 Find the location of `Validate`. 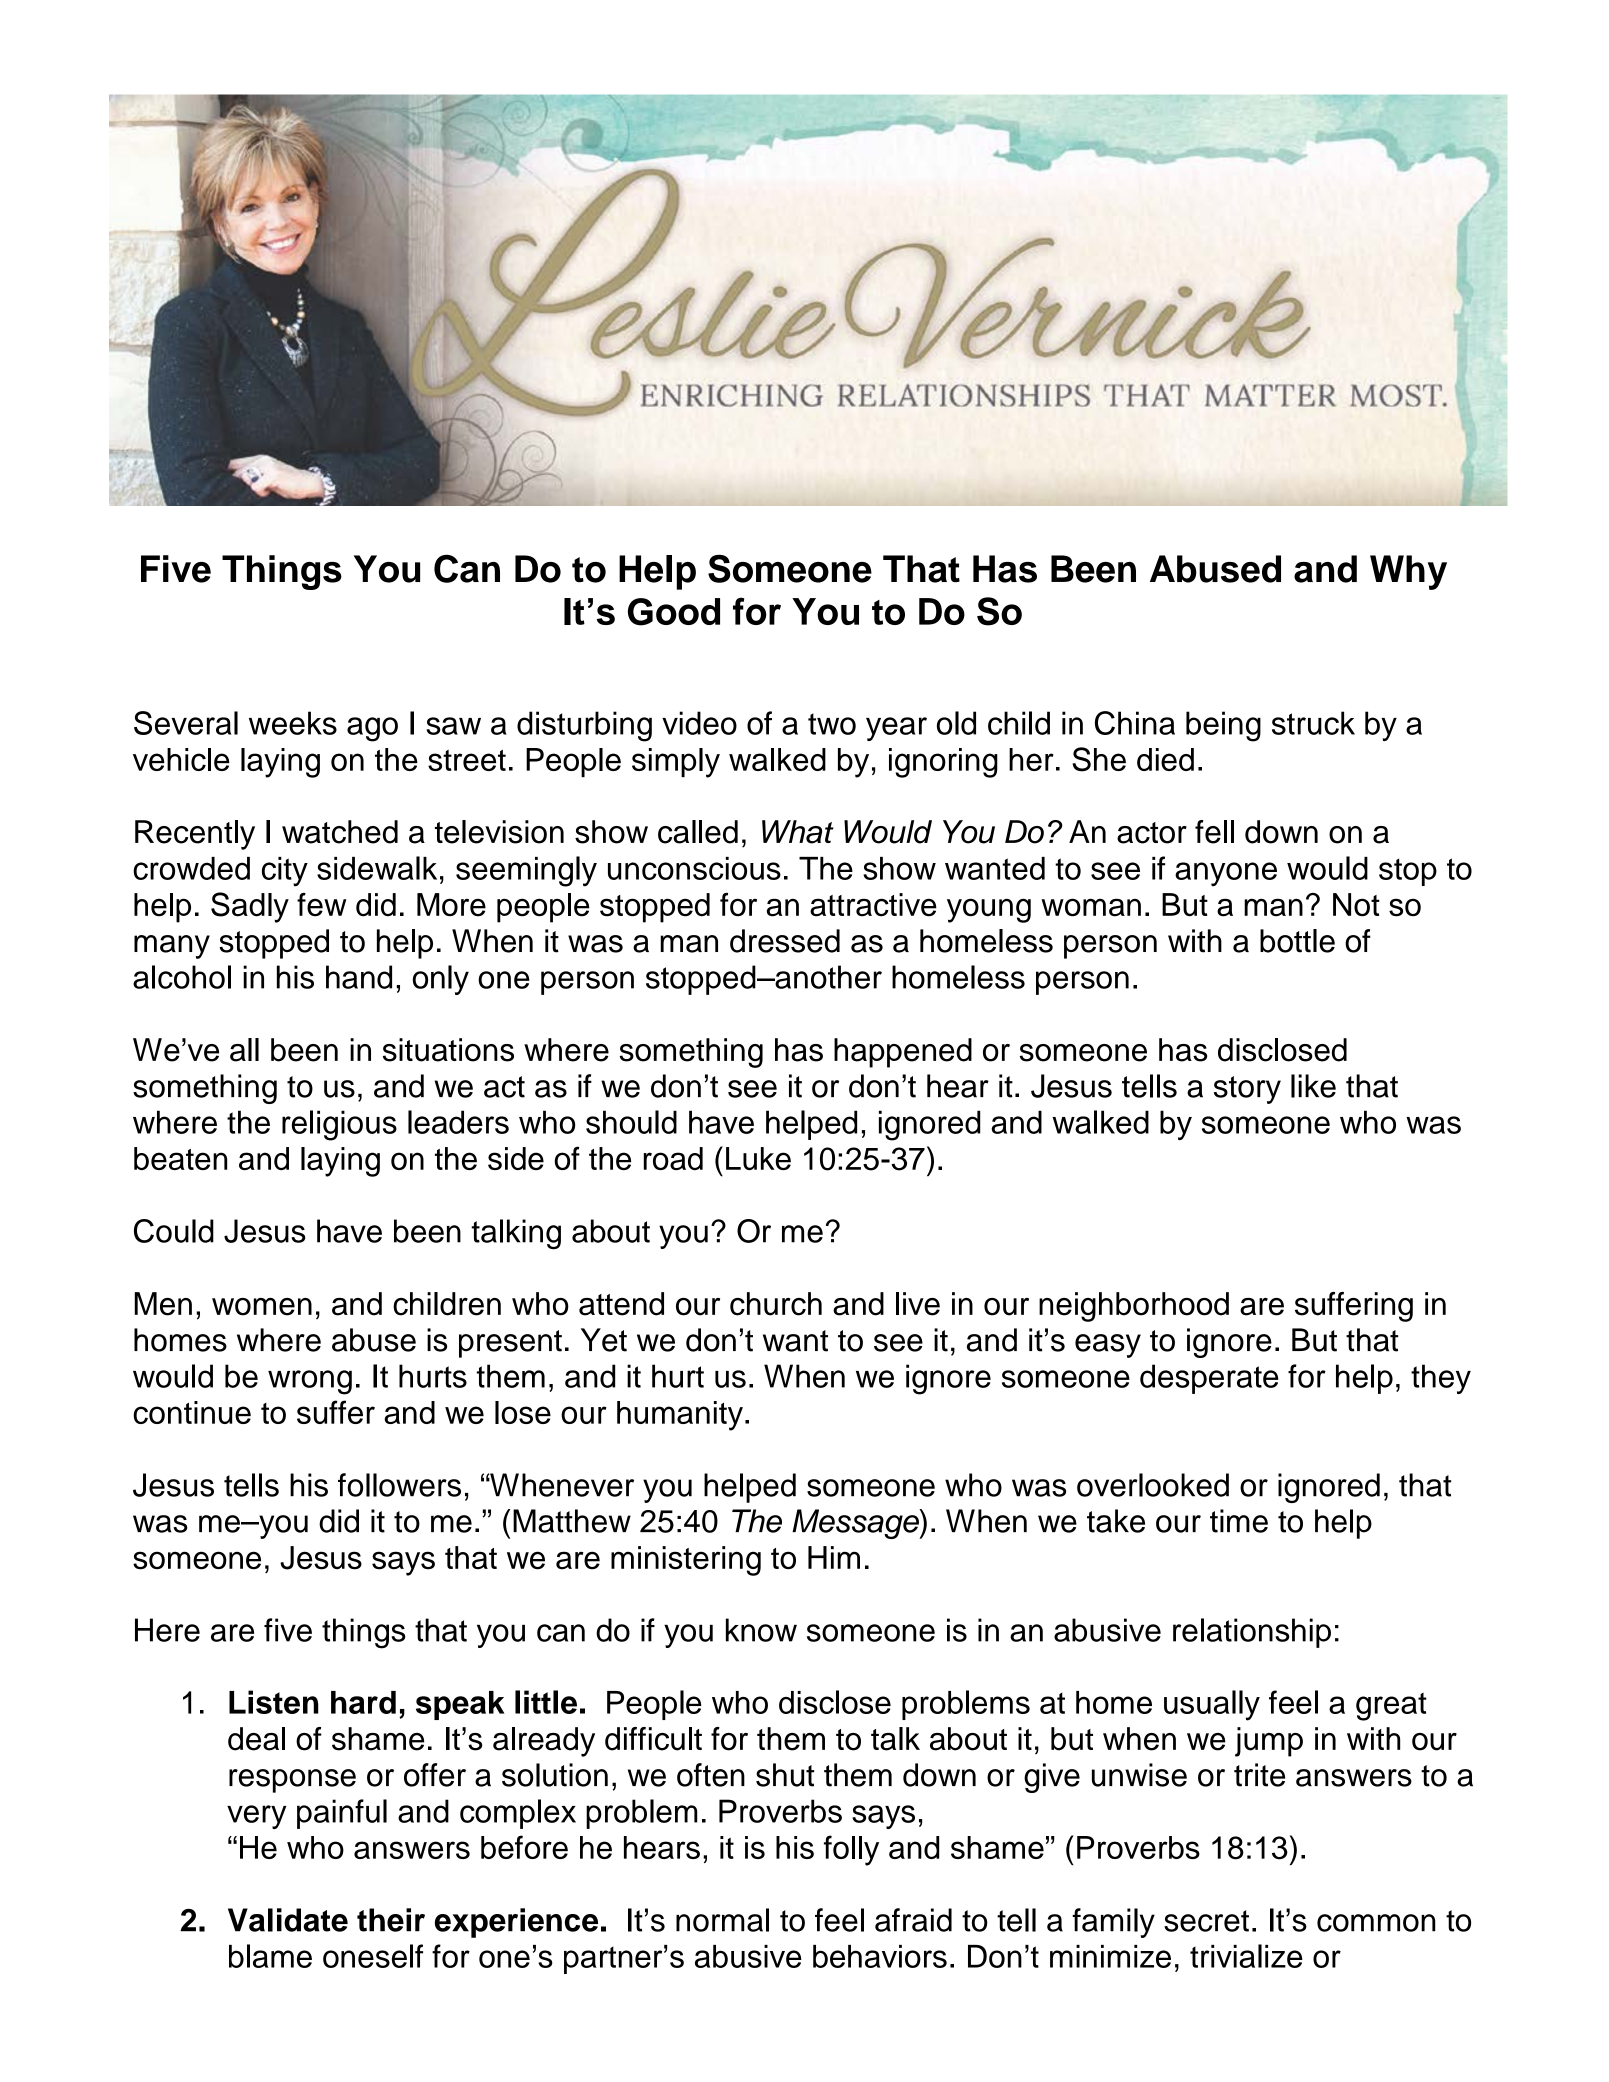

Validate is located at coordinates (288, 1920).
